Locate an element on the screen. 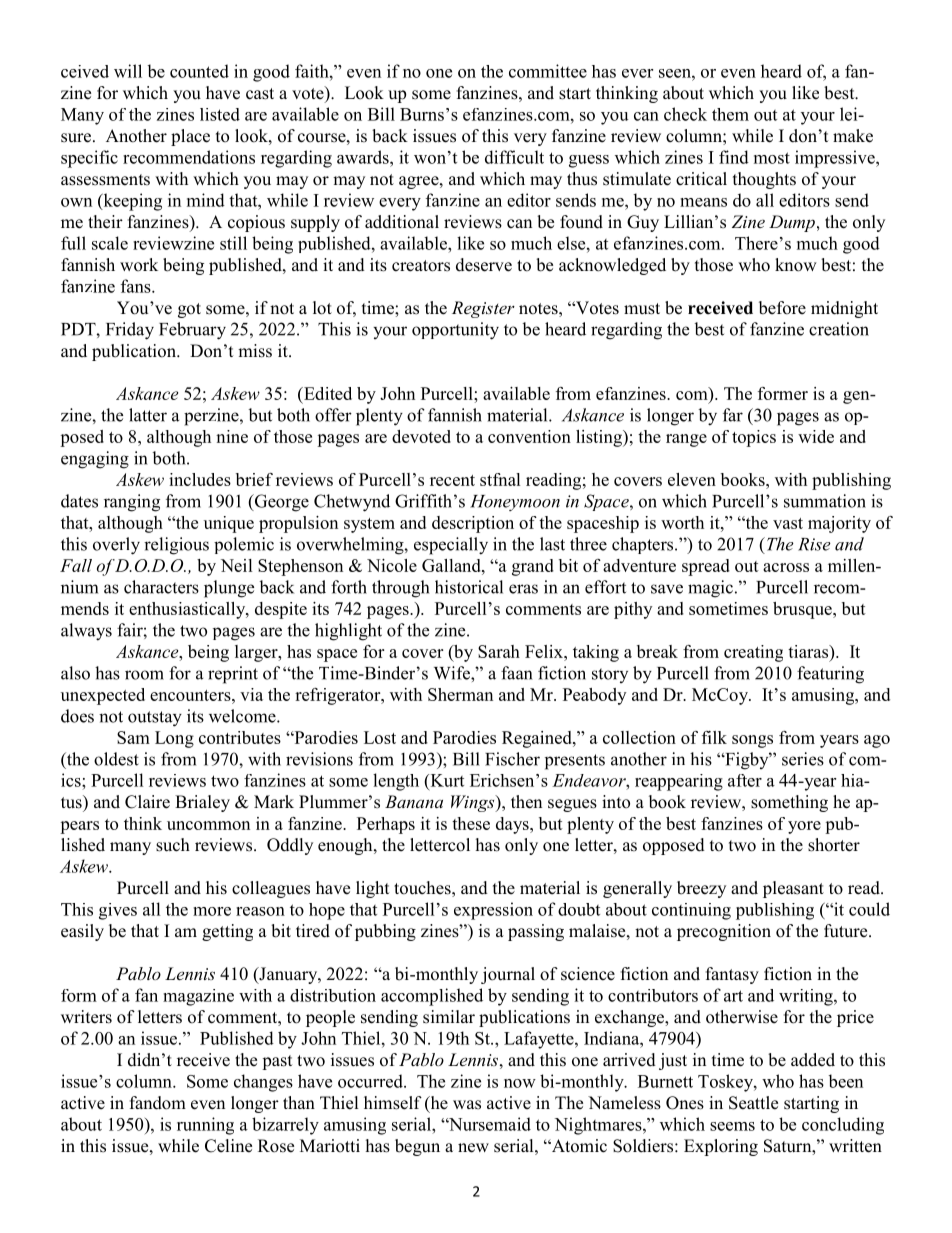 This screenshot has width=952, height=1233. Sherman is located at coordinates (460, 694).
